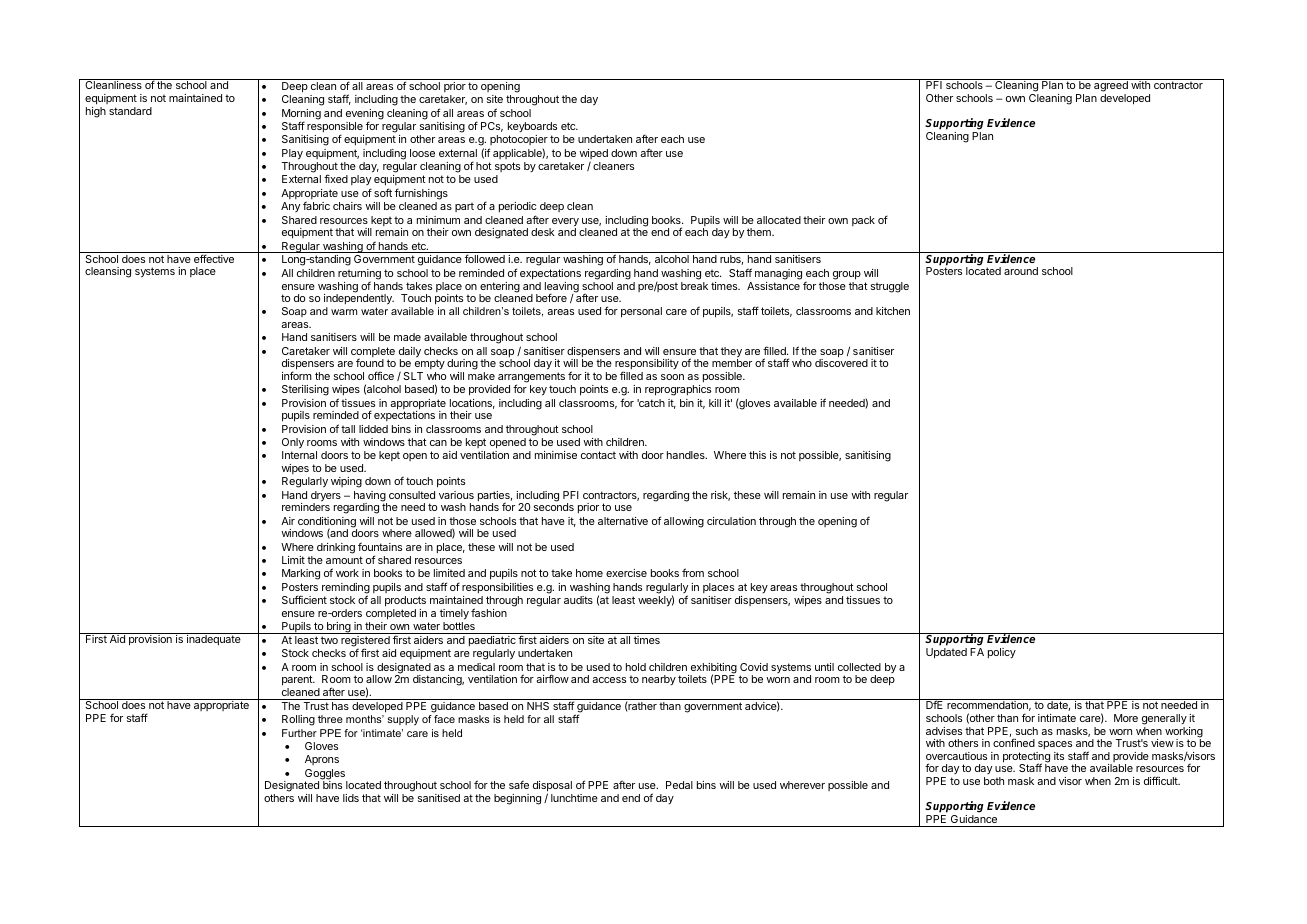  What do you see at coordinates (532, 127) in the image?
I see `keyboards` at bounding box center [532, 127].
